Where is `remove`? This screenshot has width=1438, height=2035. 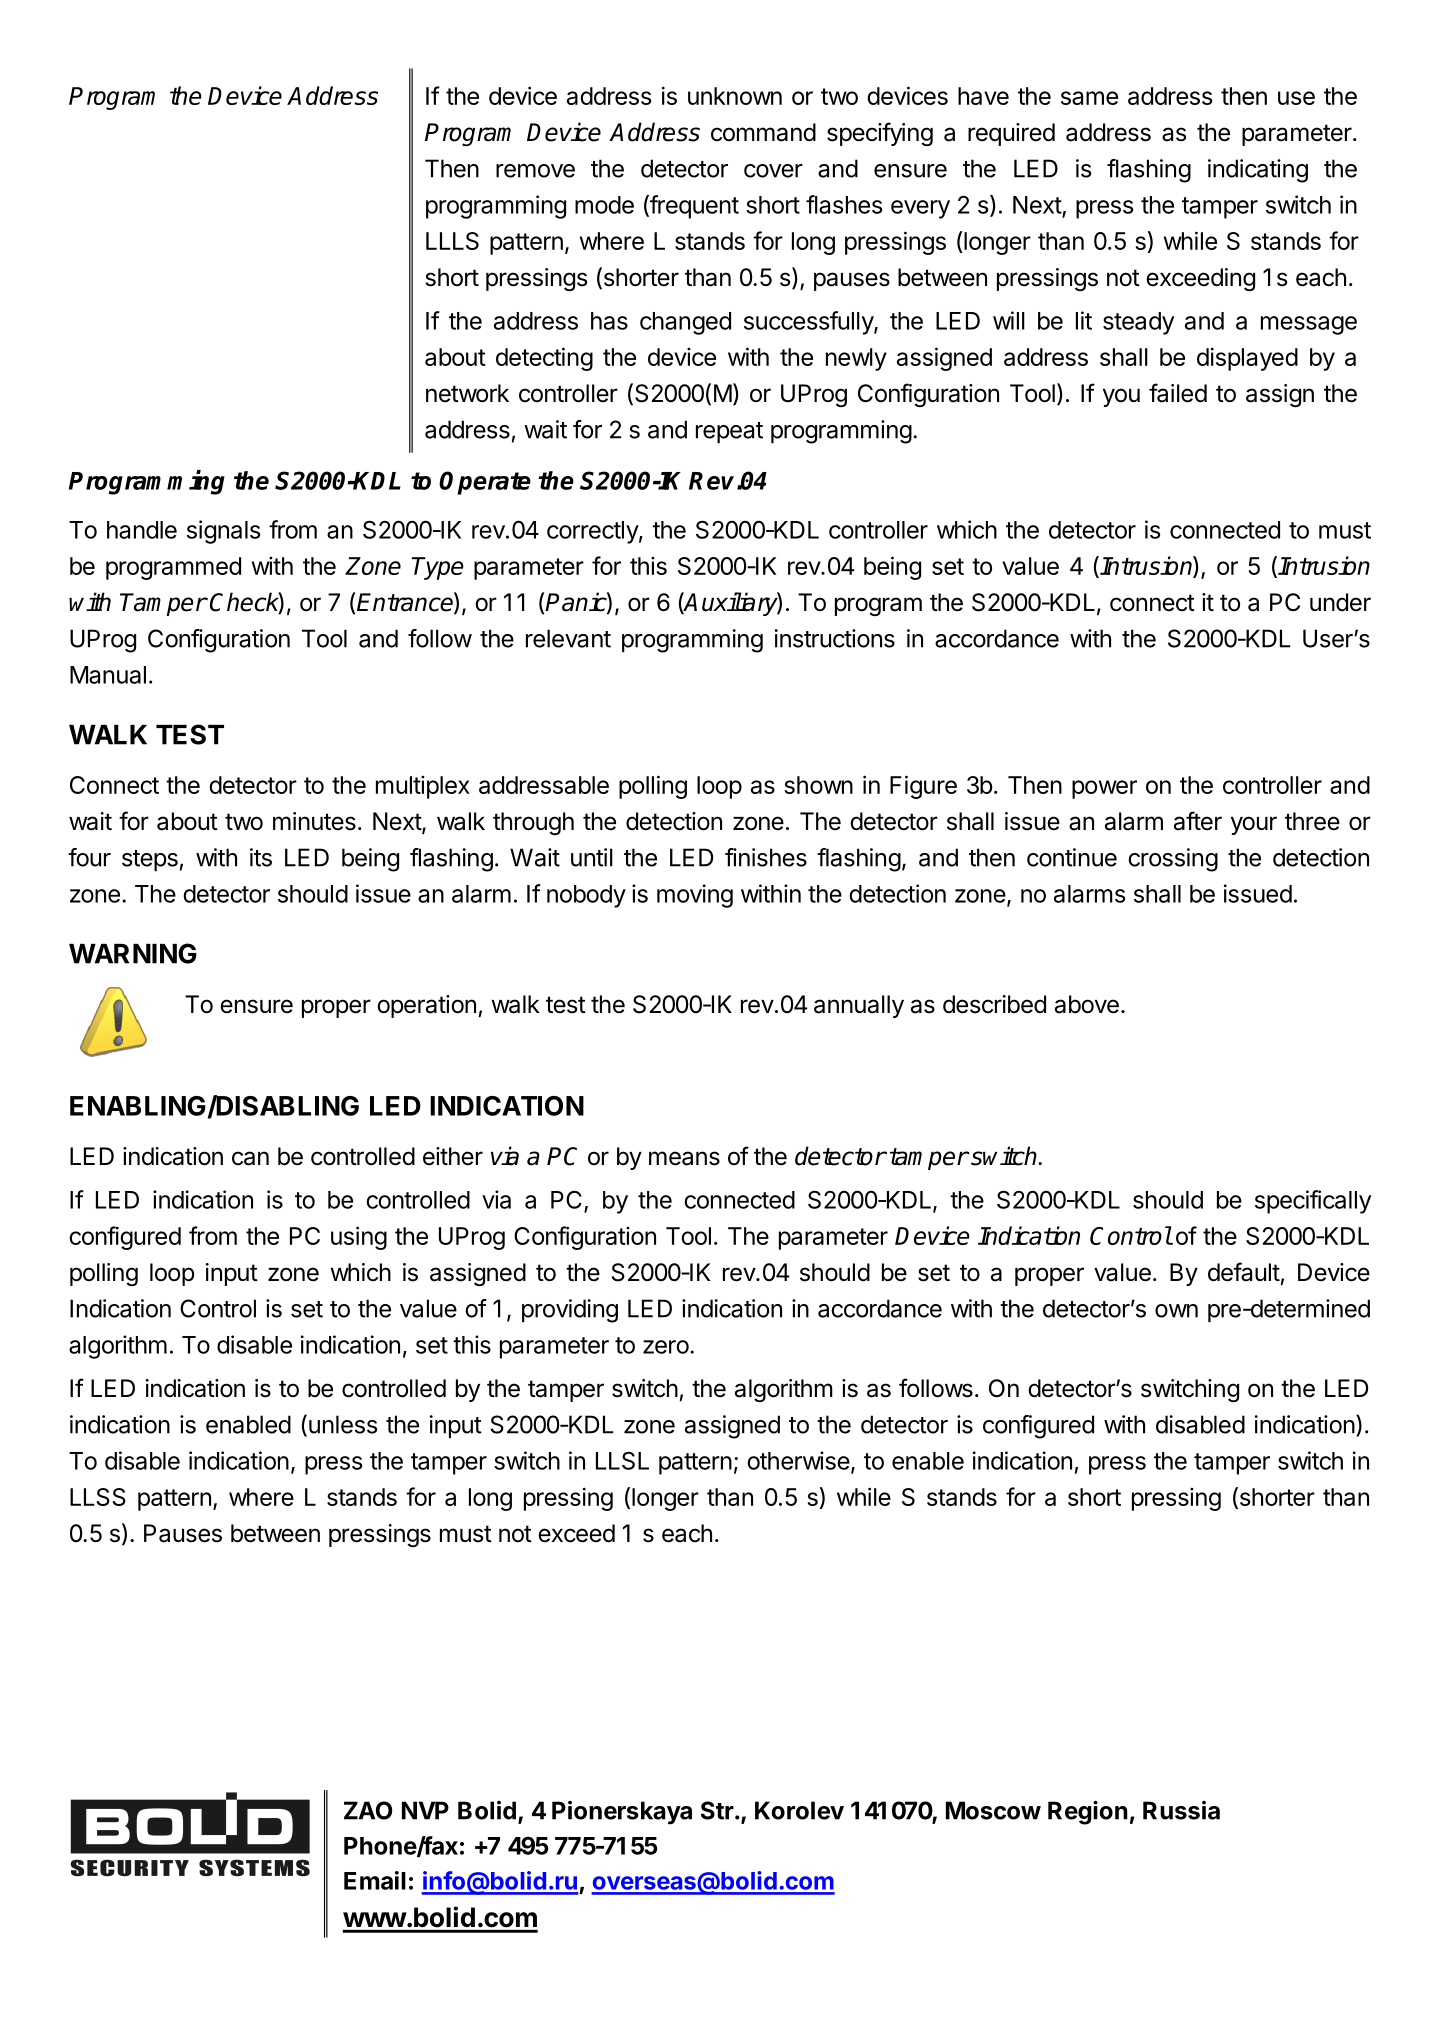
remove is located at coordinates (535, 171).
